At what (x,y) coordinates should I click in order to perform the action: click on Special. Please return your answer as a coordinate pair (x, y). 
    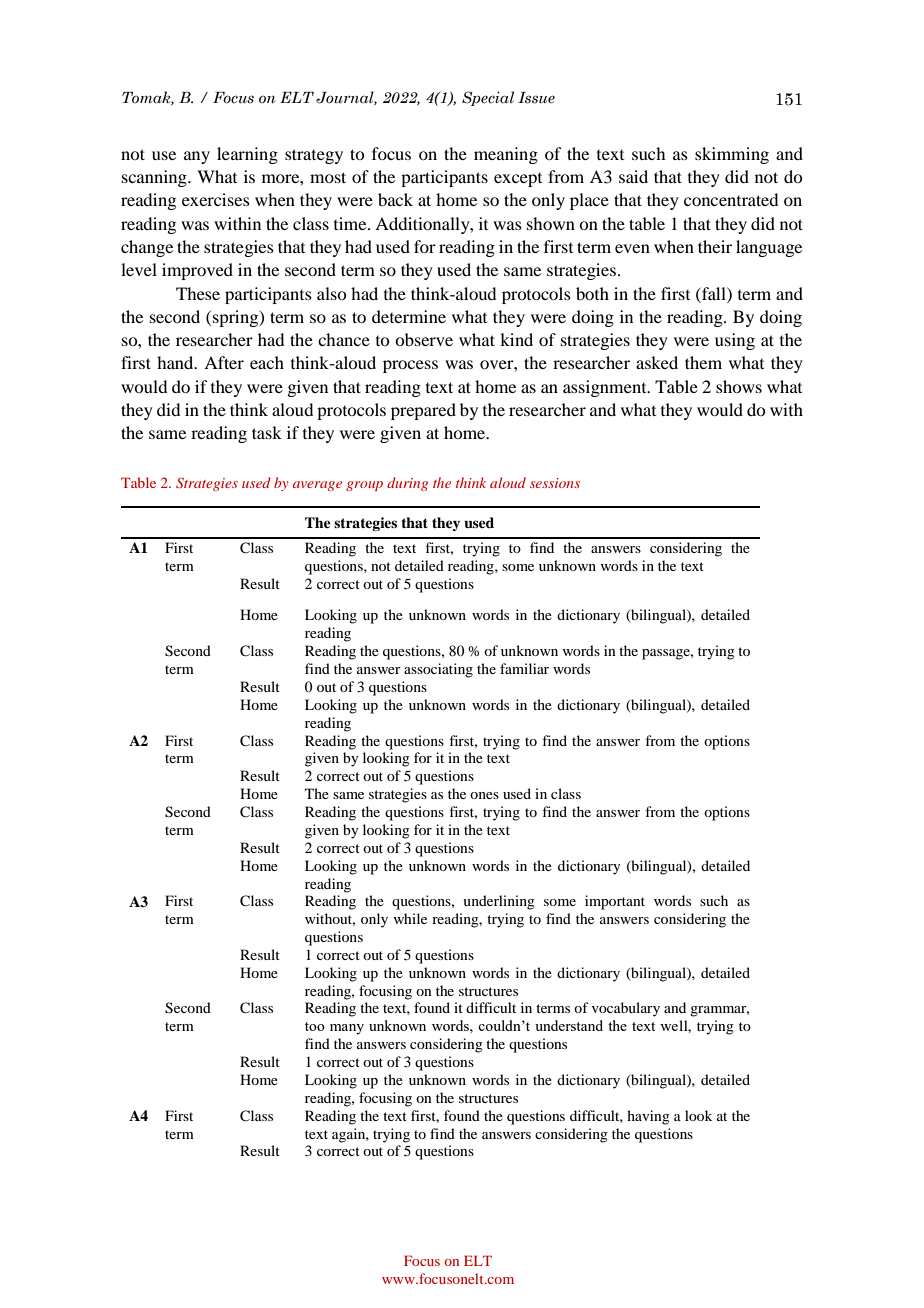
    Looking at the image, I should click on (488, 98).
